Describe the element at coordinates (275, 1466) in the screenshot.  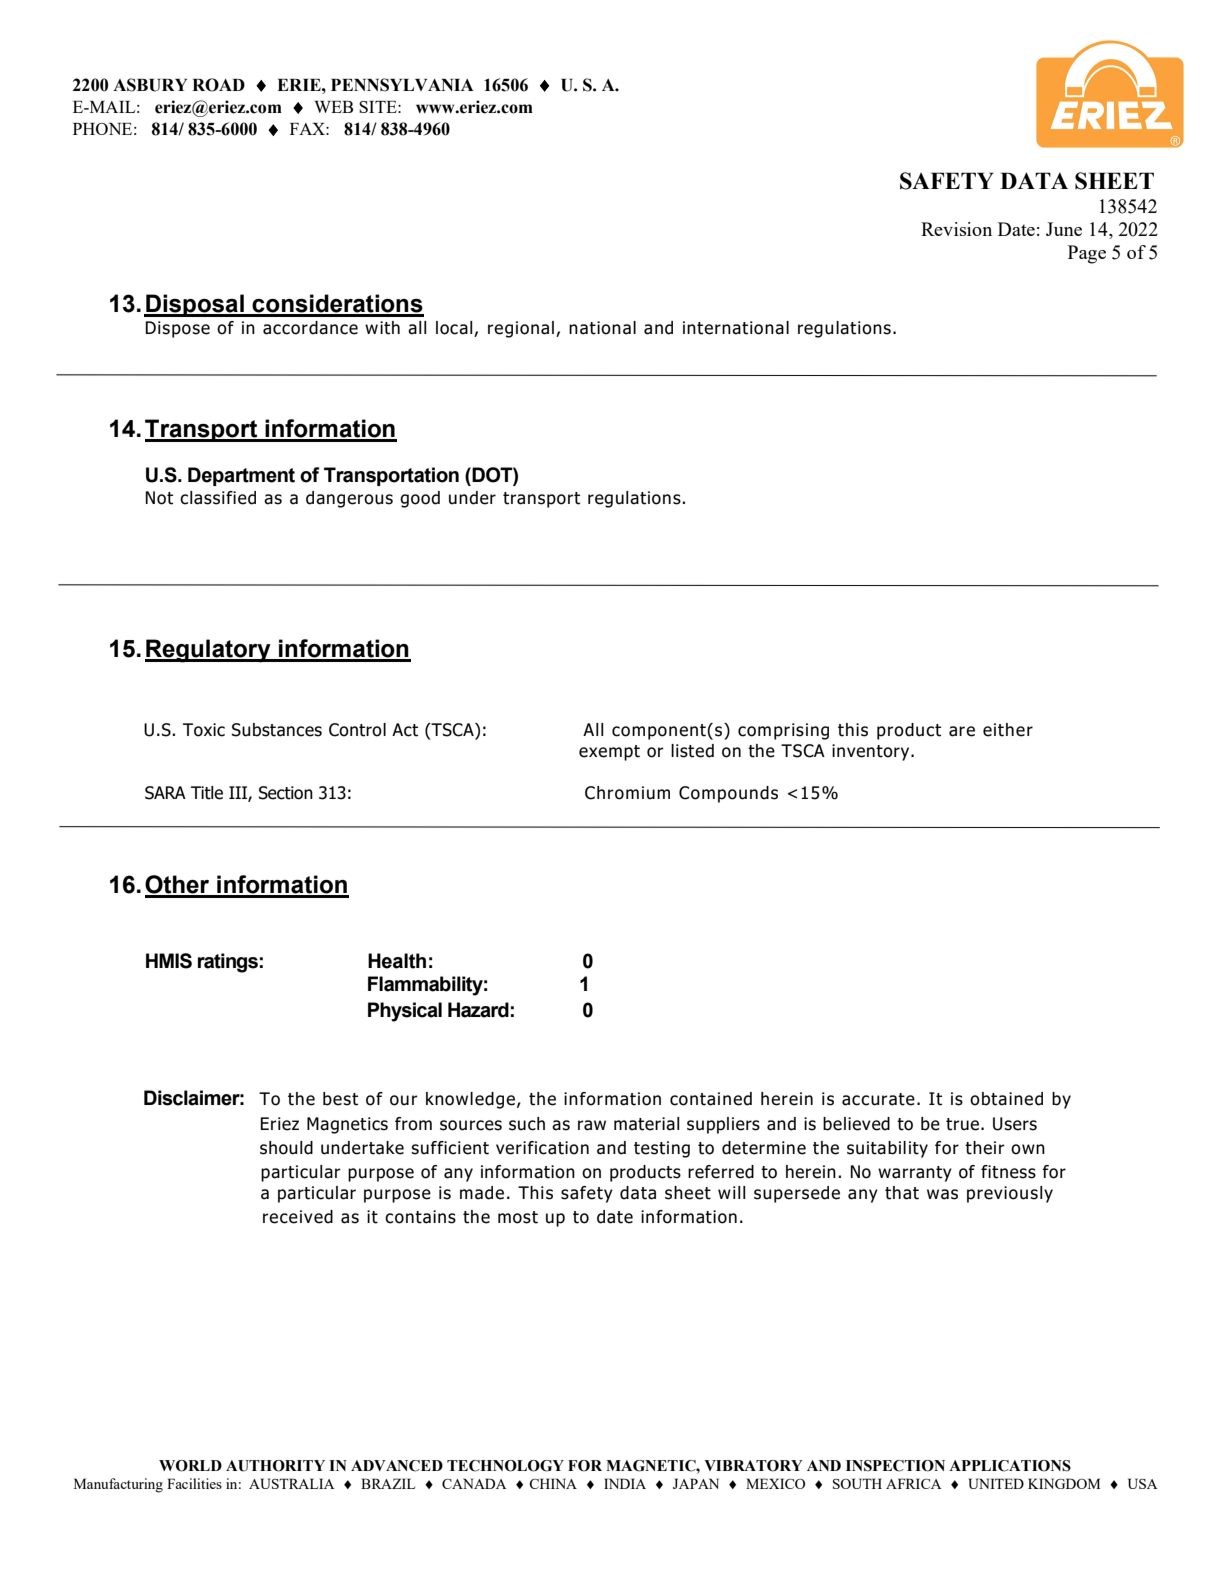
I see `AUTHORITY` at that location.
